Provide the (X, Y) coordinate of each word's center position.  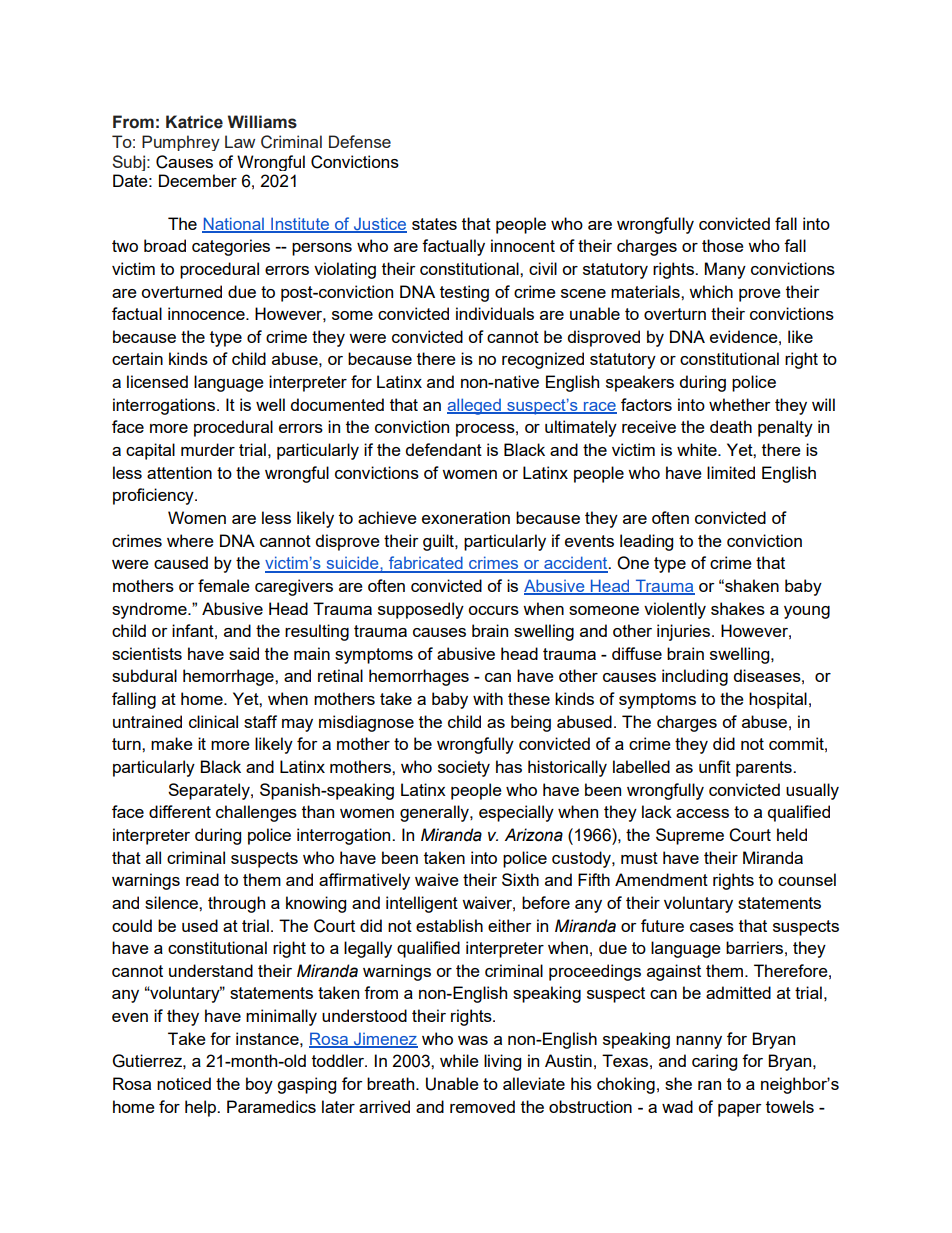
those (723, 245)
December (198, 180)
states (434, 224)
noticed (184, 1083)
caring (714, 1062)
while (459, 1060)
